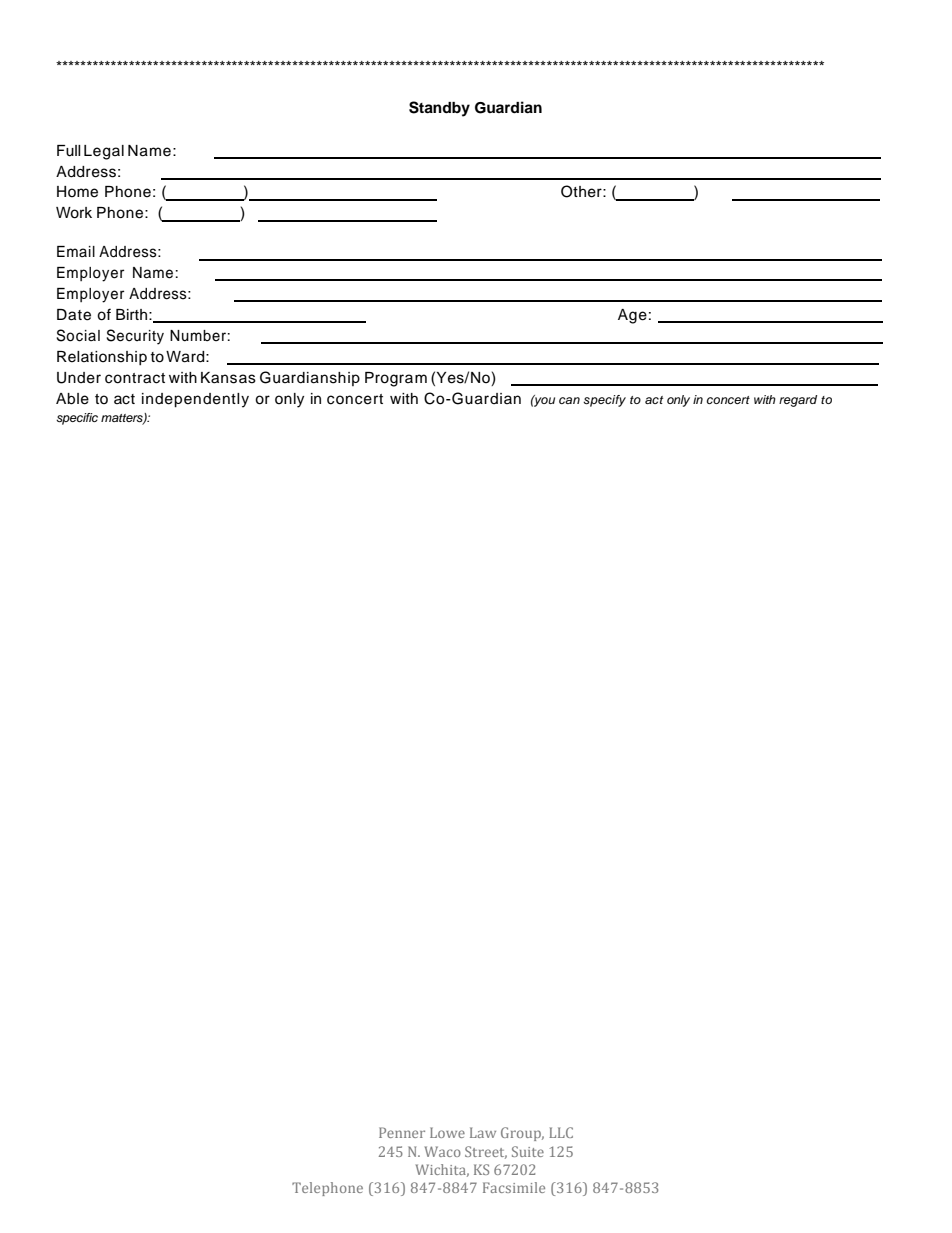  I want to click on can, so click(569, 400).
